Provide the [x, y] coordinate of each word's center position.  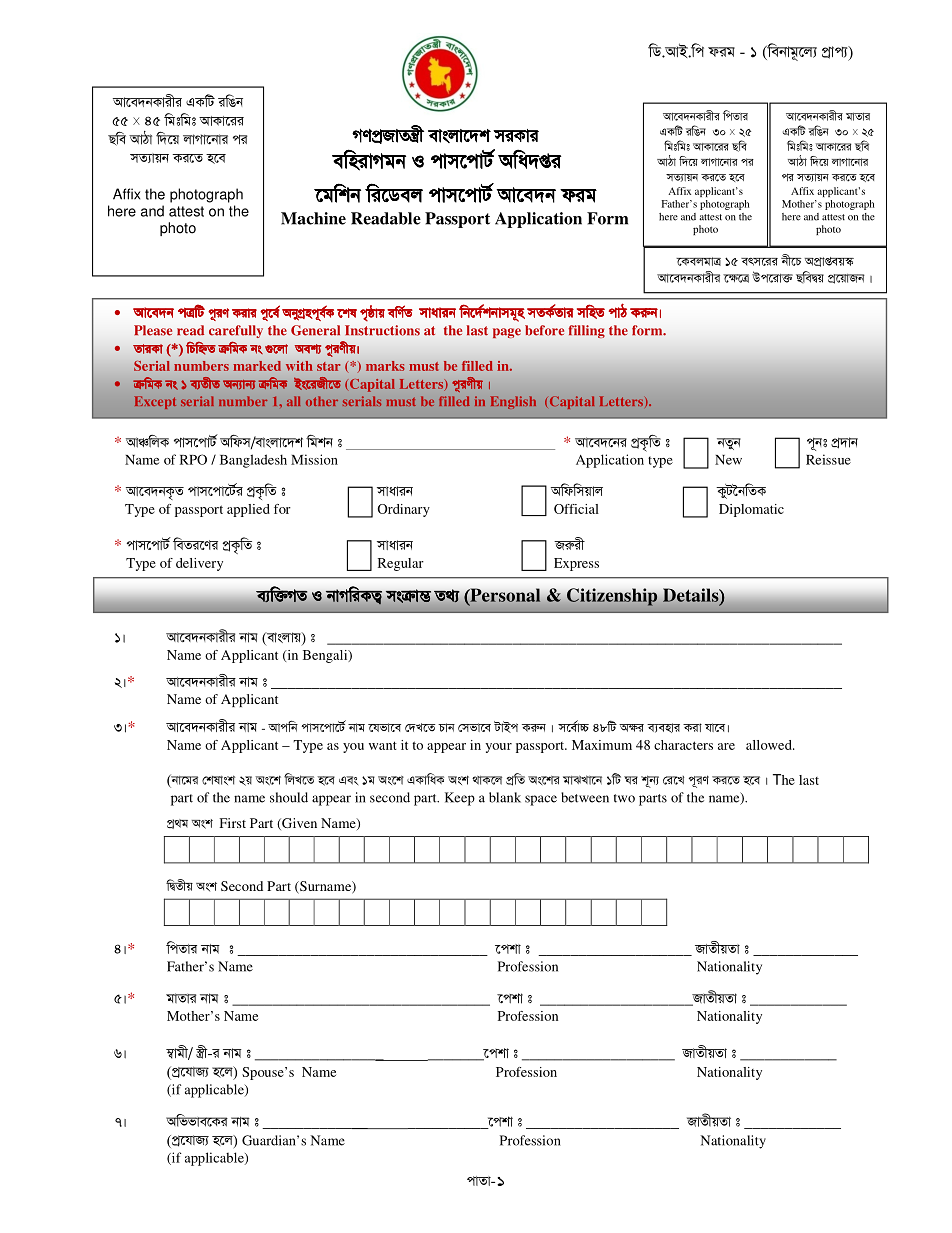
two [624, 798]
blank [505, 797]
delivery [199, 564]
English [513, 402]
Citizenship [612, 597]
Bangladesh [253, 461]
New [728, 460]
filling [587, 331]
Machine [313, 218]
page [507, 333]
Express [576, 564]
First [233, 823]
